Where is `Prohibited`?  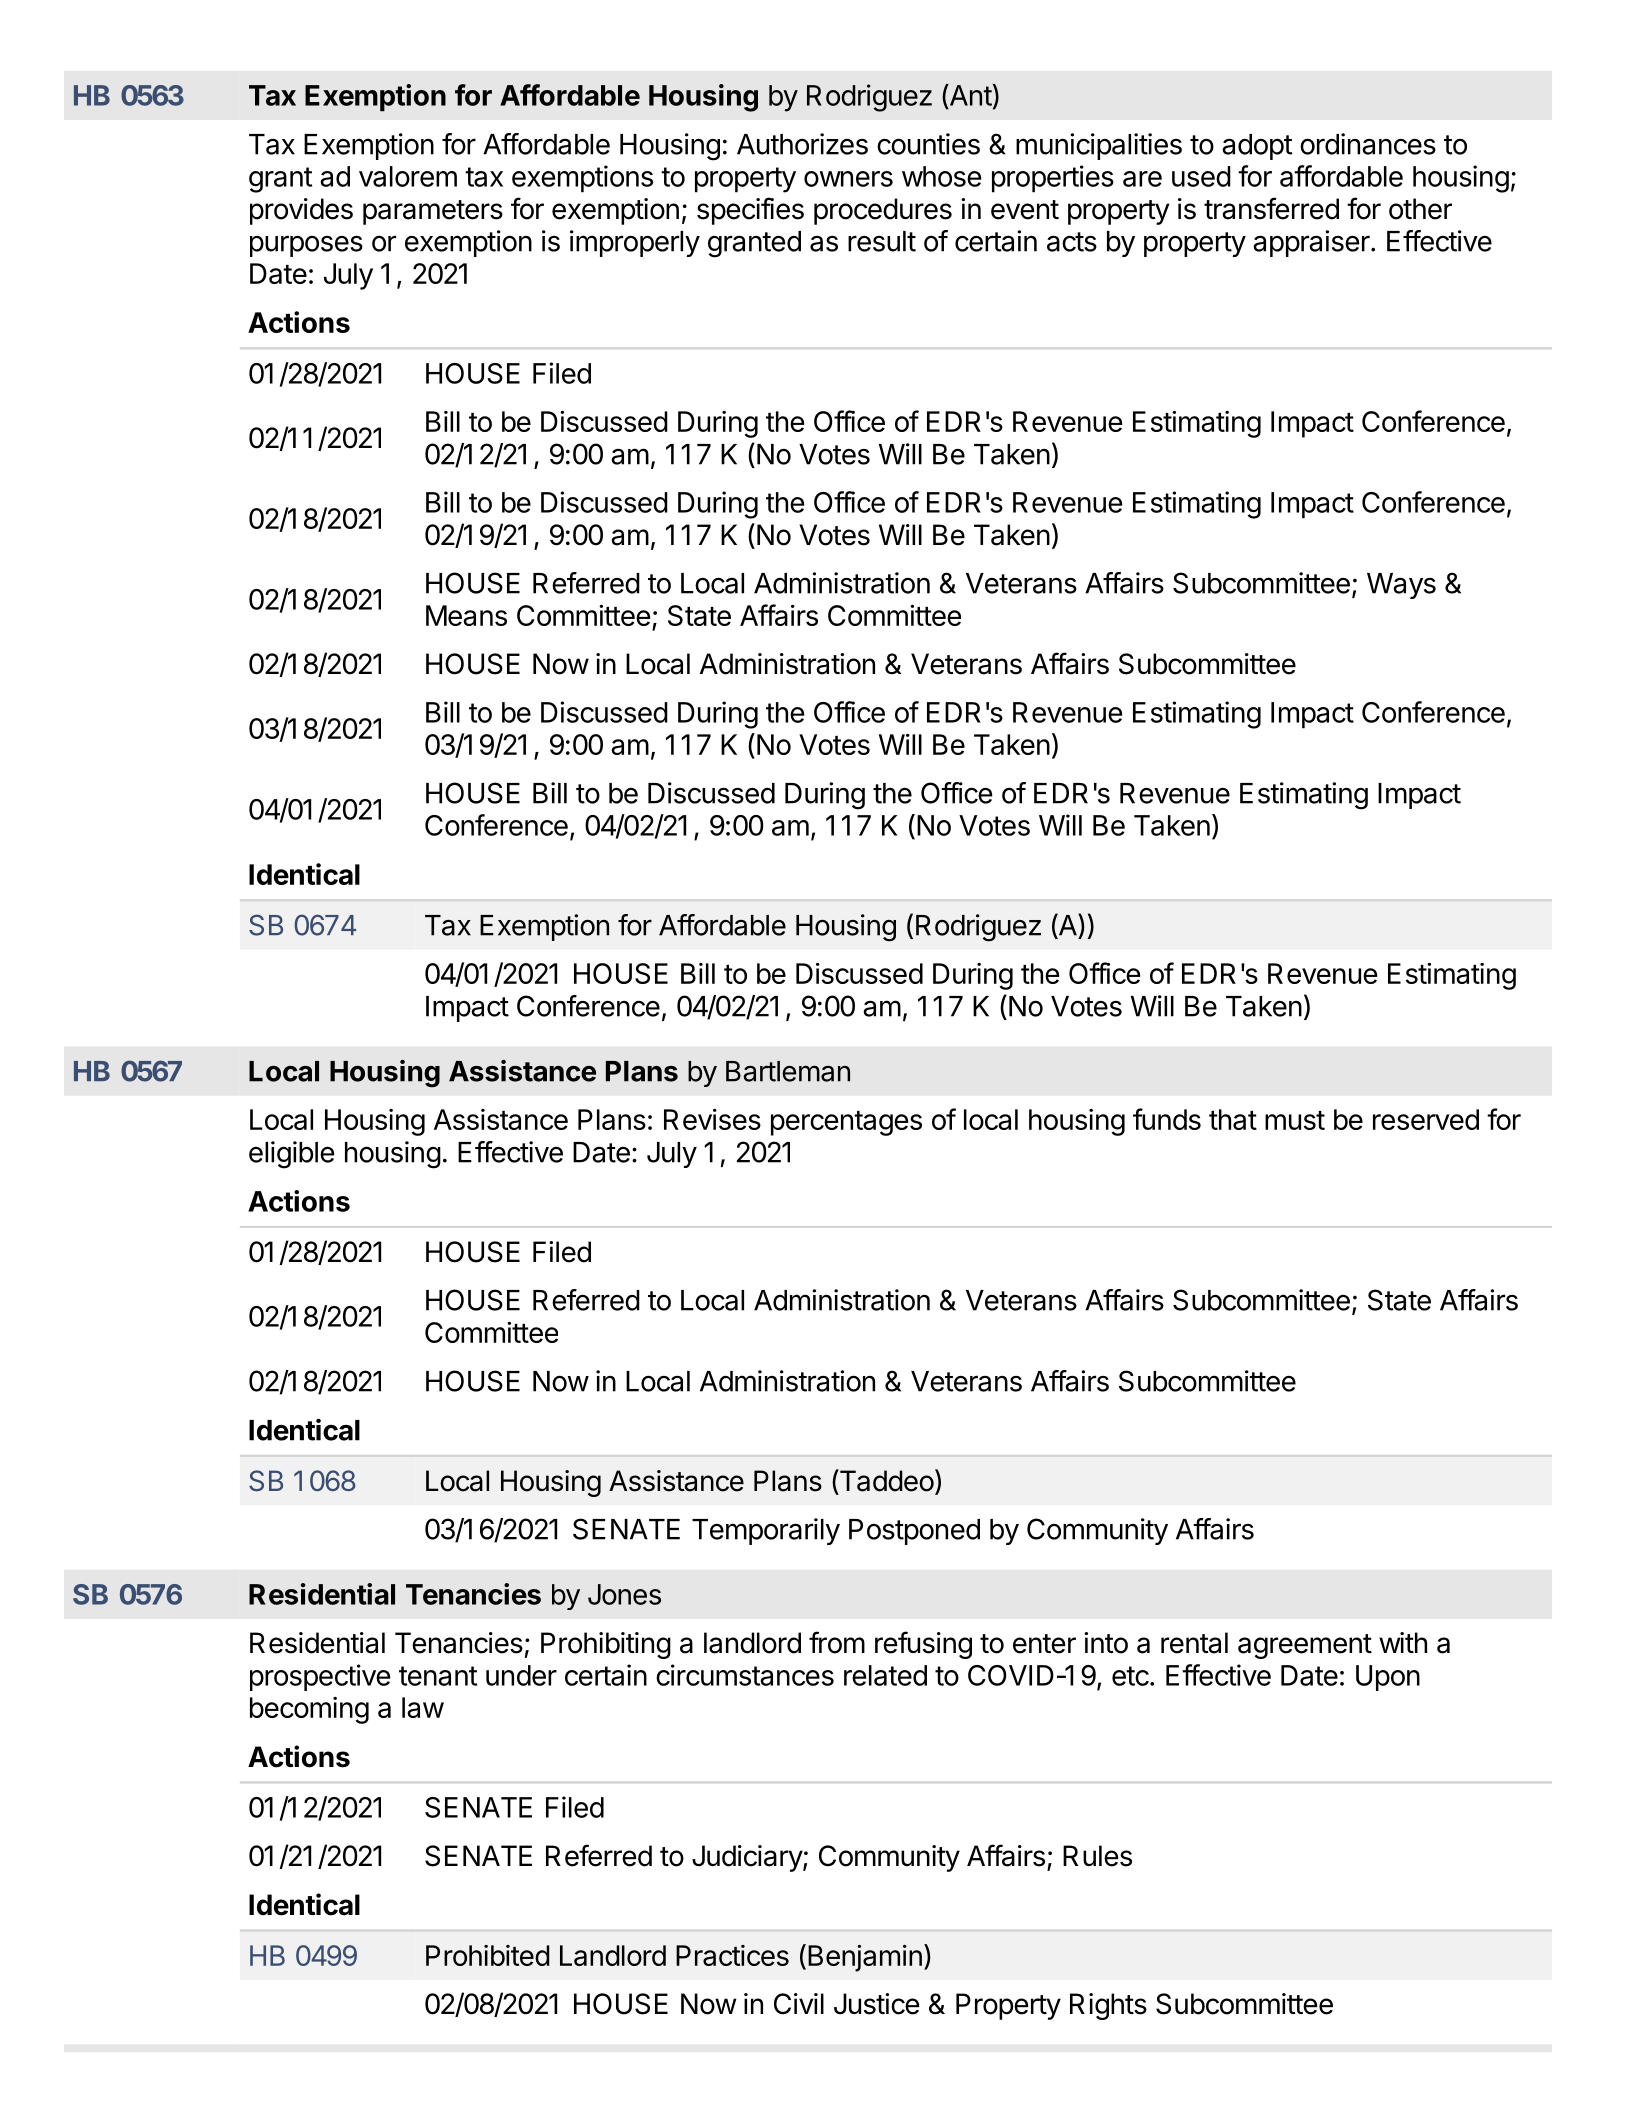 Prohibited is located at coordinates (488, 1955).
